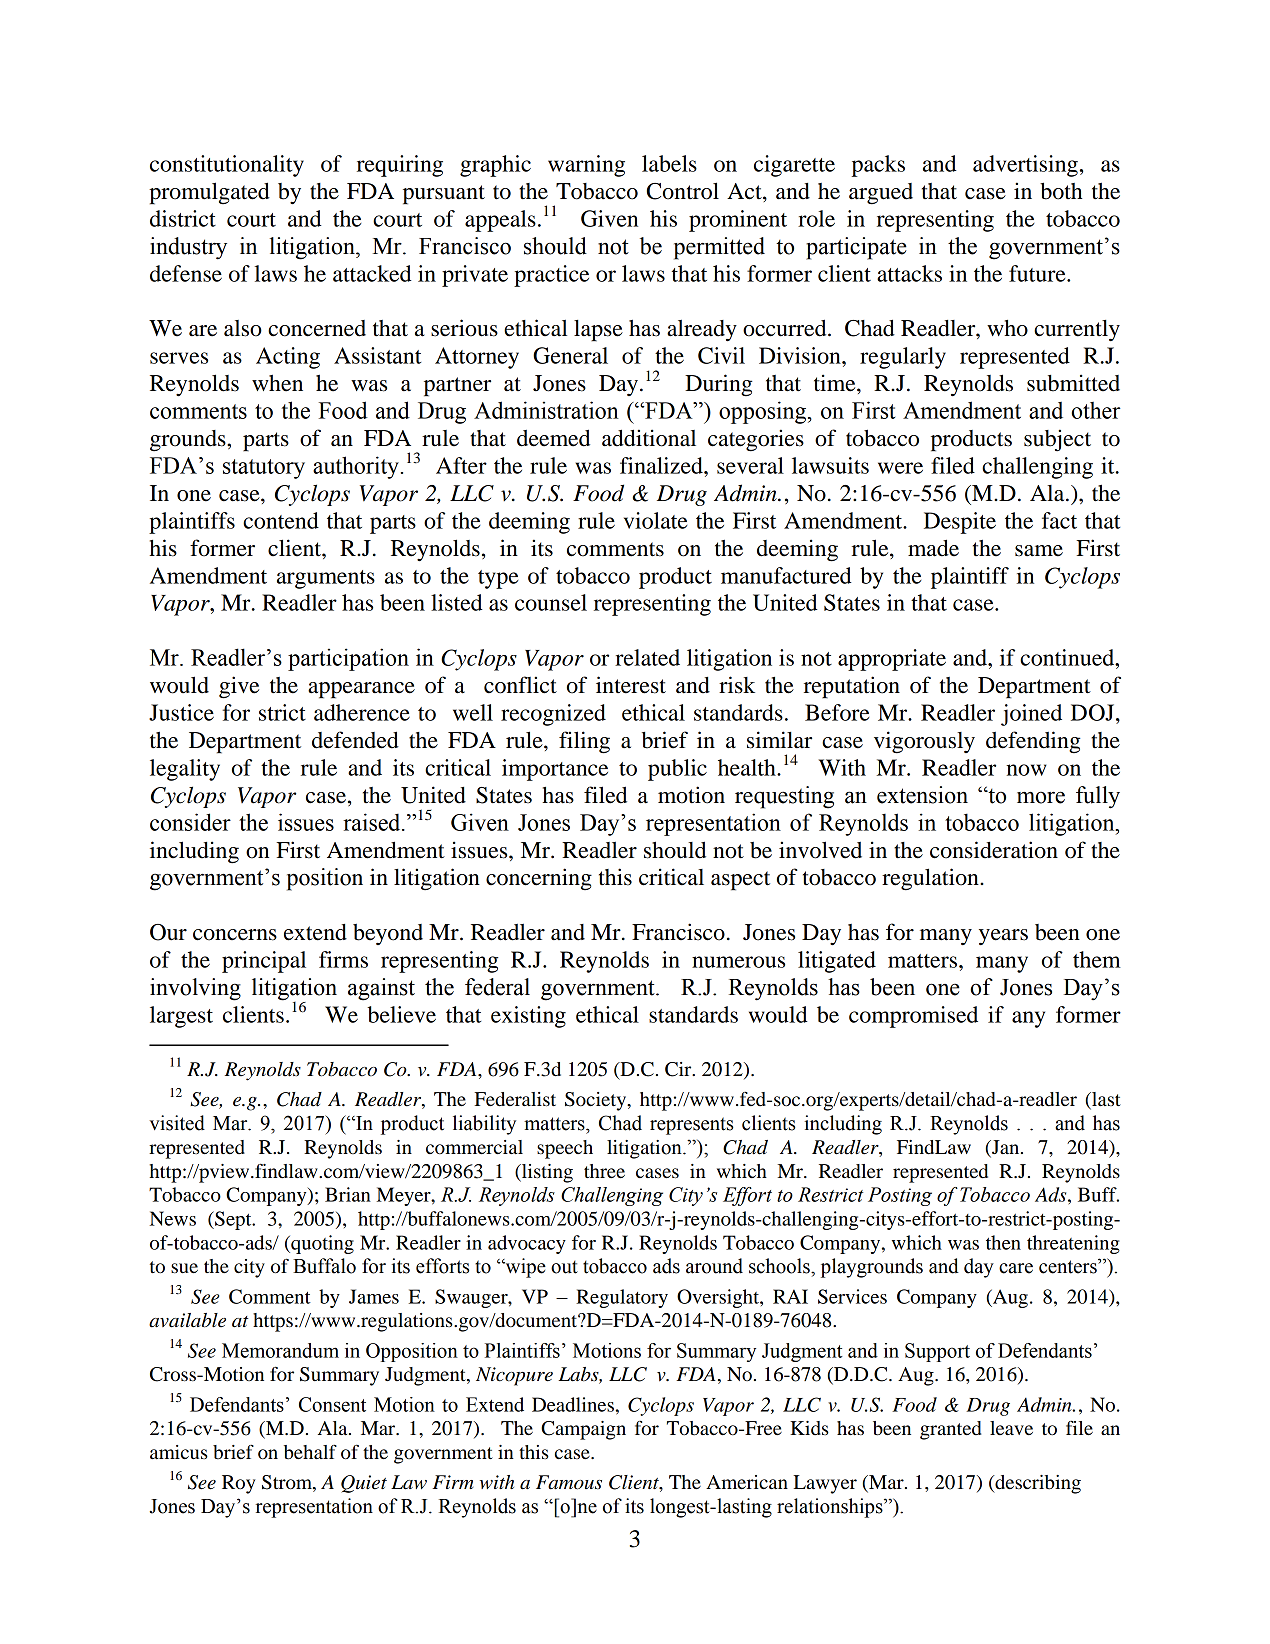  Describe the element at coordinates (1025, 166) in the page. I see `advertising` at that location.
